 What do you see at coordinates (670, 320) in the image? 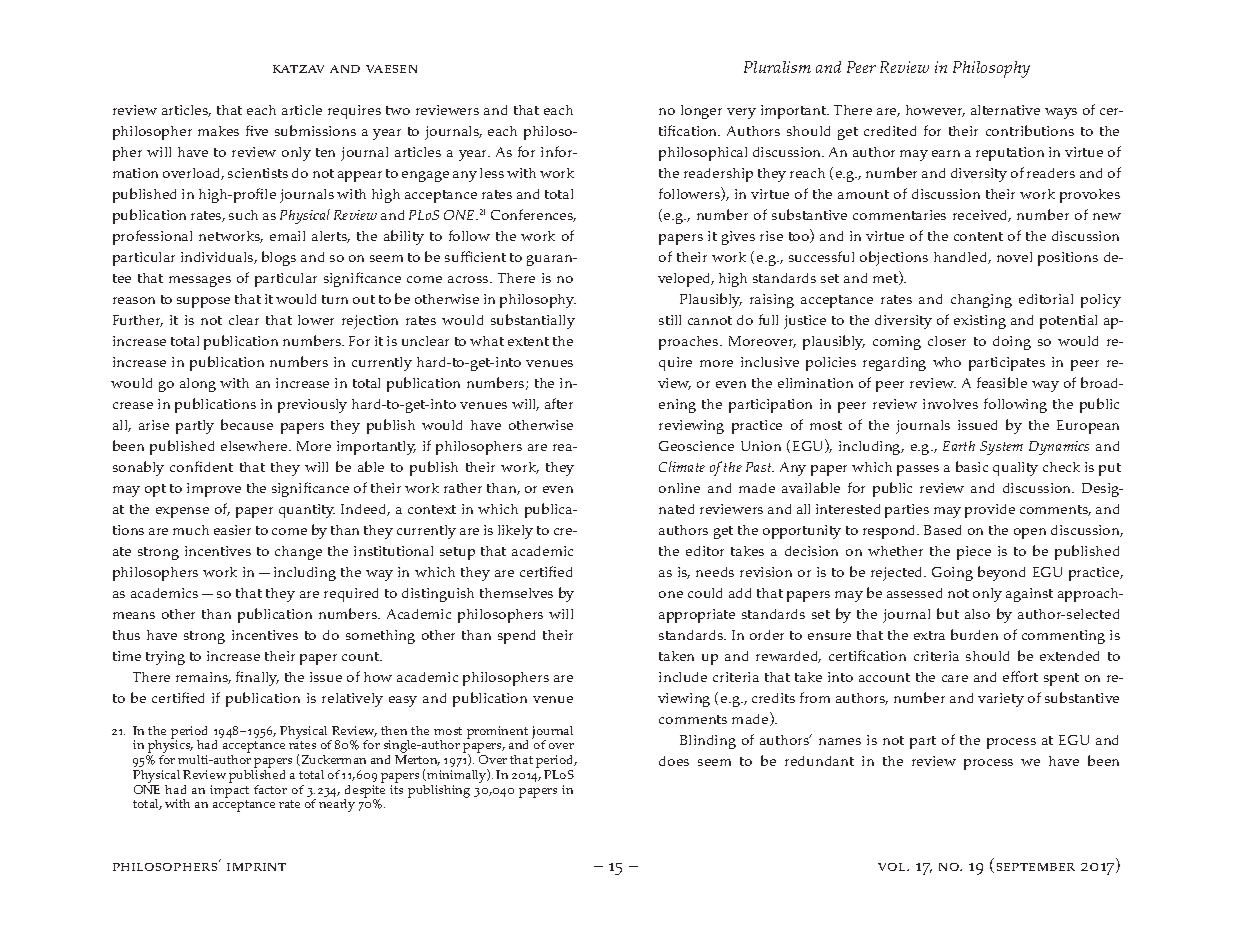
I see `still` at bounding box center [670, 320].
